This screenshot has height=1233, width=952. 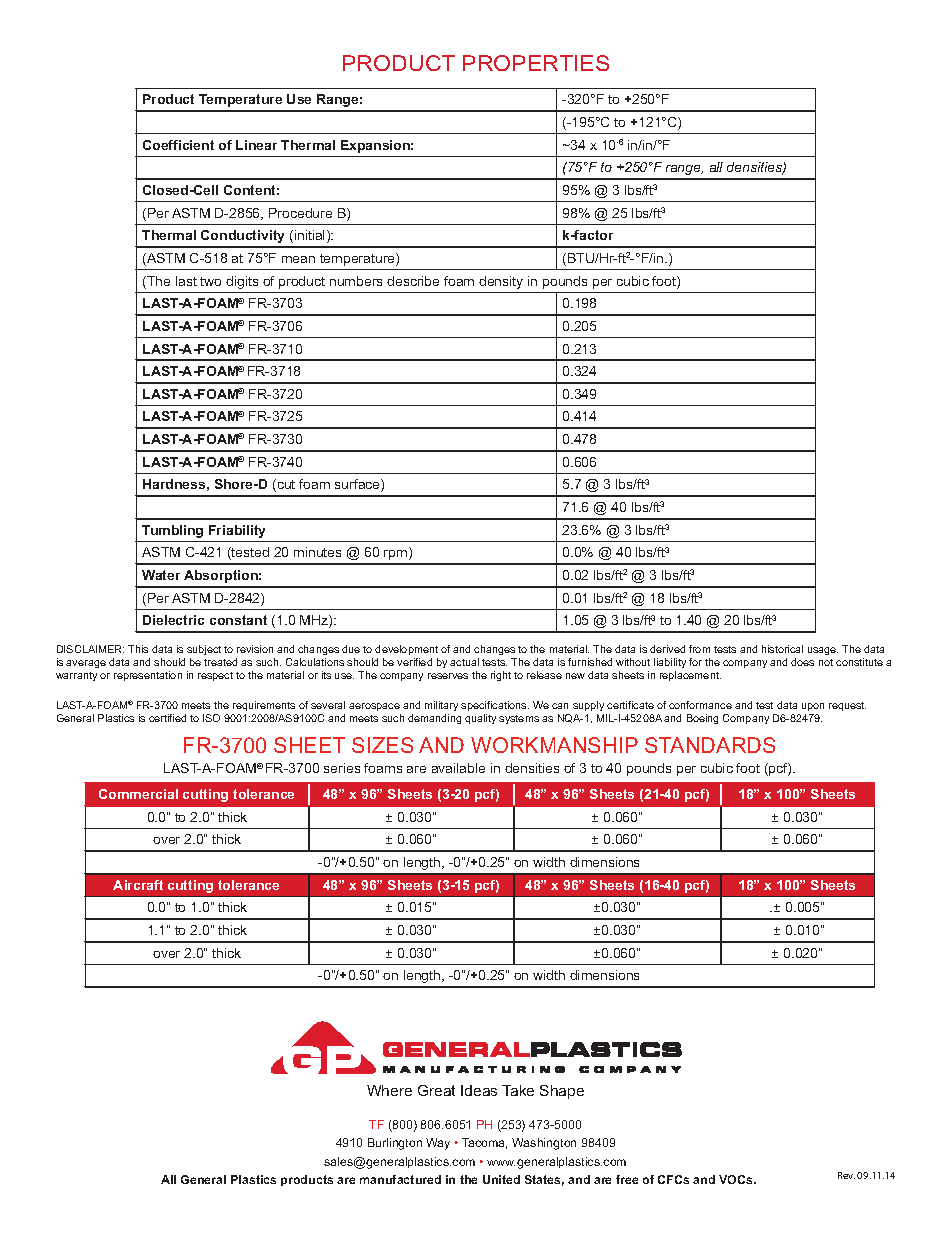 What do you see at coordinates (484, 1143) in the screenshot?
I see `Tacoma` at bounding box center [484, 1143].
